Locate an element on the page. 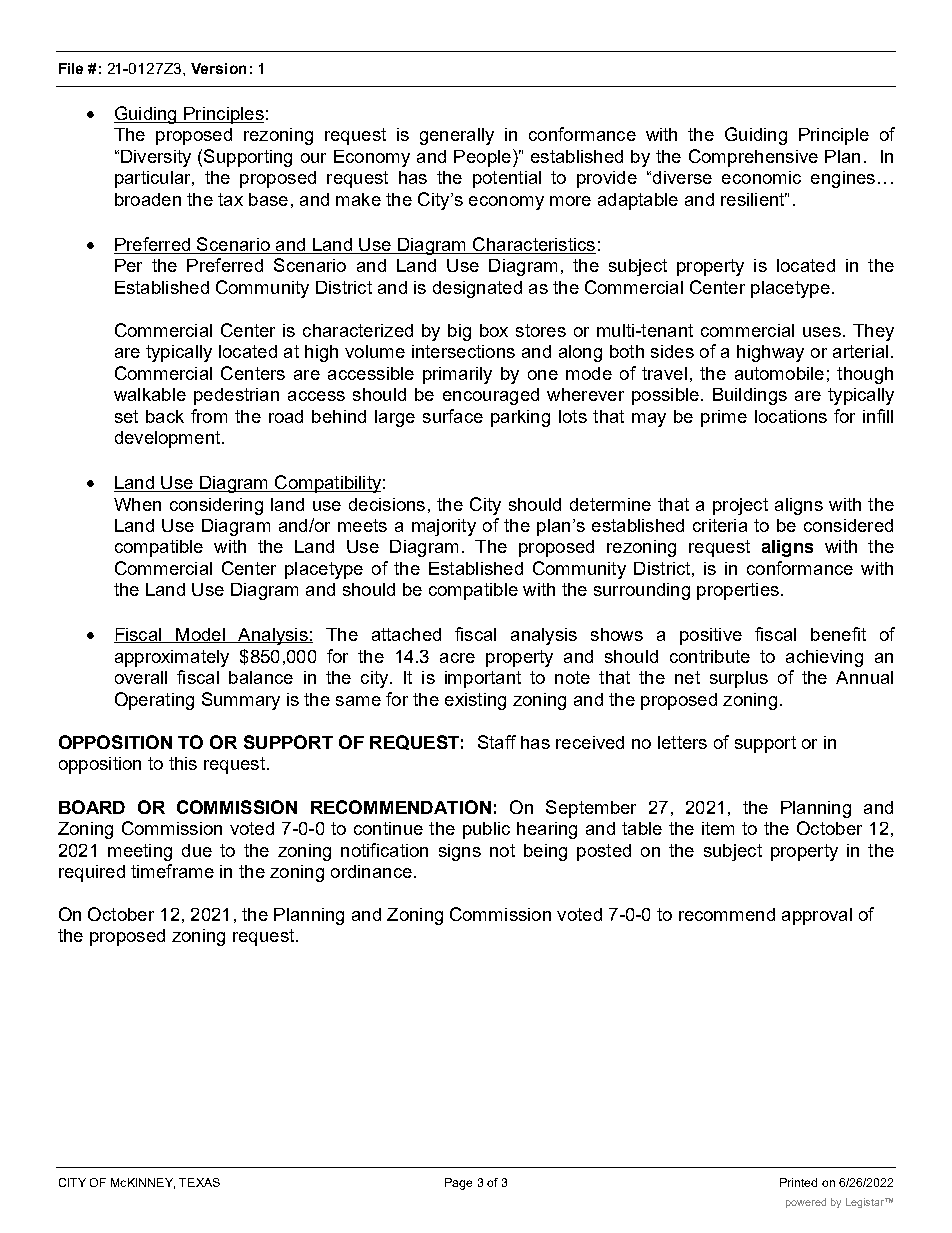  timeframe is located at coordinates (172, 871).
